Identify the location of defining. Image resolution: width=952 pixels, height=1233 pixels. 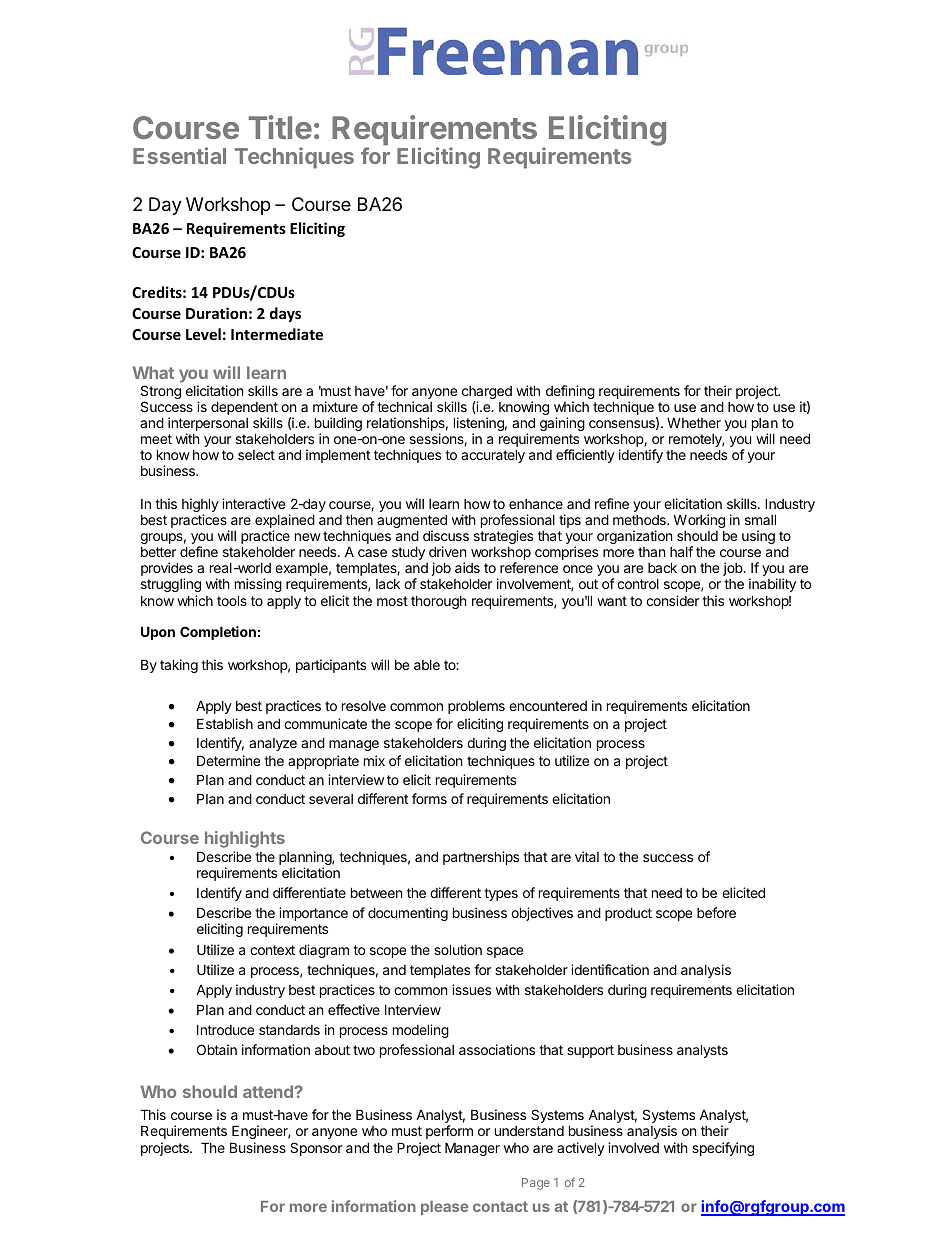
(570, 393).
